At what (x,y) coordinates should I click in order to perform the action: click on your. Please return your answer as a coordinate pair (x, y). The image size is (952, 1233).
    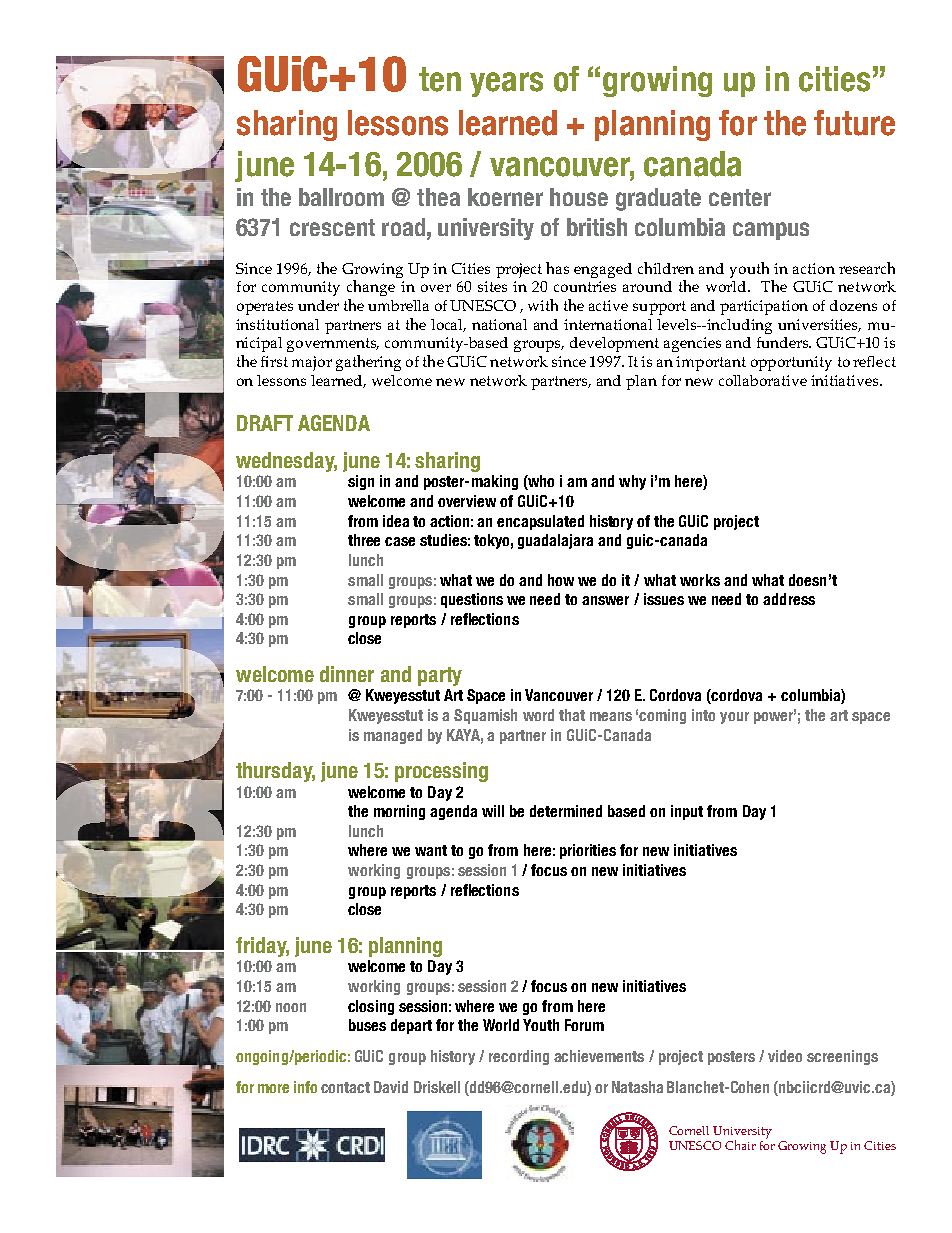
    Looking at the image, I should click on (734, 718).
